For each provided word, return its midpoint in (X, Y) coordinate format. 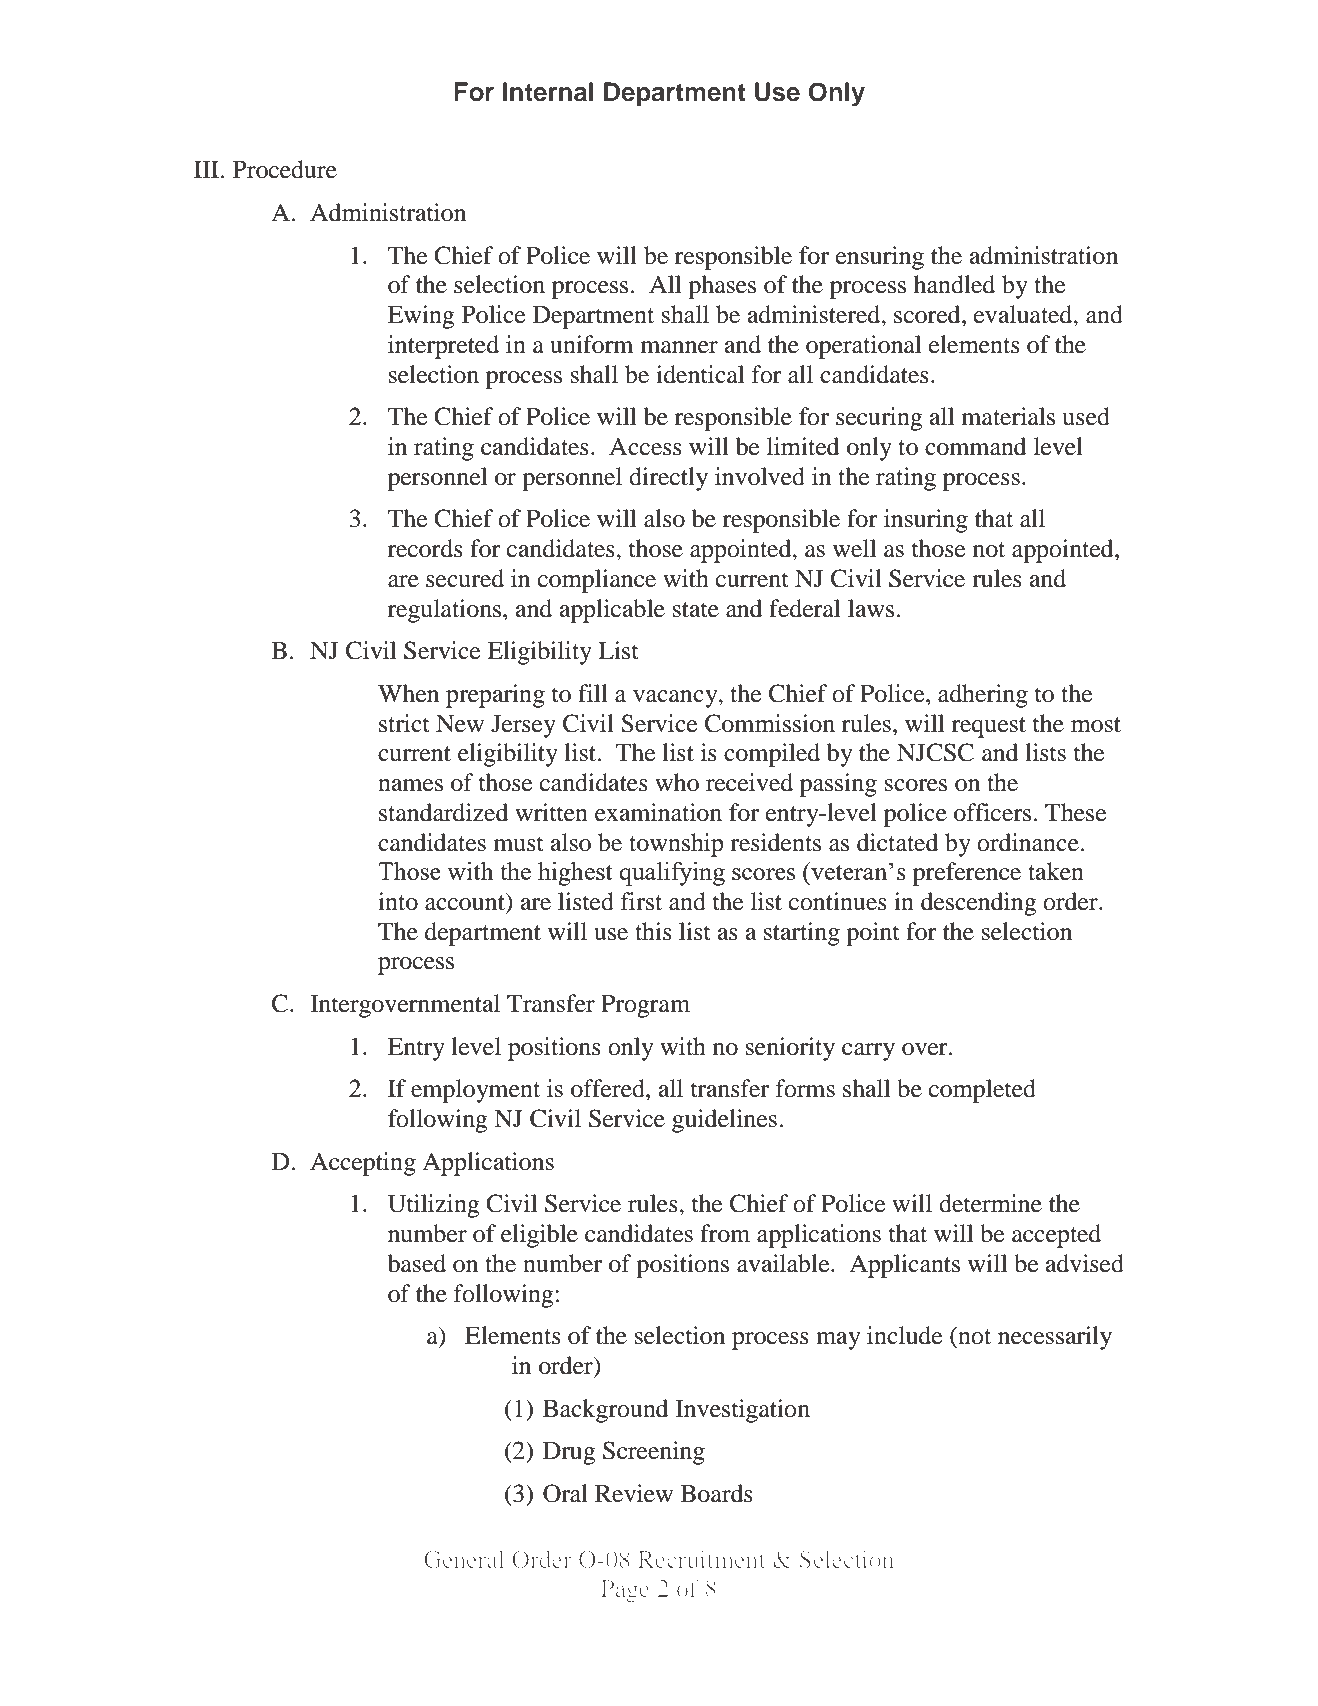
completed (982, 1091)
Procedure (285, 169)
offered (609, 1088)
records (425, 548)
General (464, 1559)
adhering (983, 696)
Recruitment (701, 1559)
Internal (548, 92)
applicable (612, 611)
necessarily (1055, 1338)
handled (954, 284)
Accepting (363, 1164)
